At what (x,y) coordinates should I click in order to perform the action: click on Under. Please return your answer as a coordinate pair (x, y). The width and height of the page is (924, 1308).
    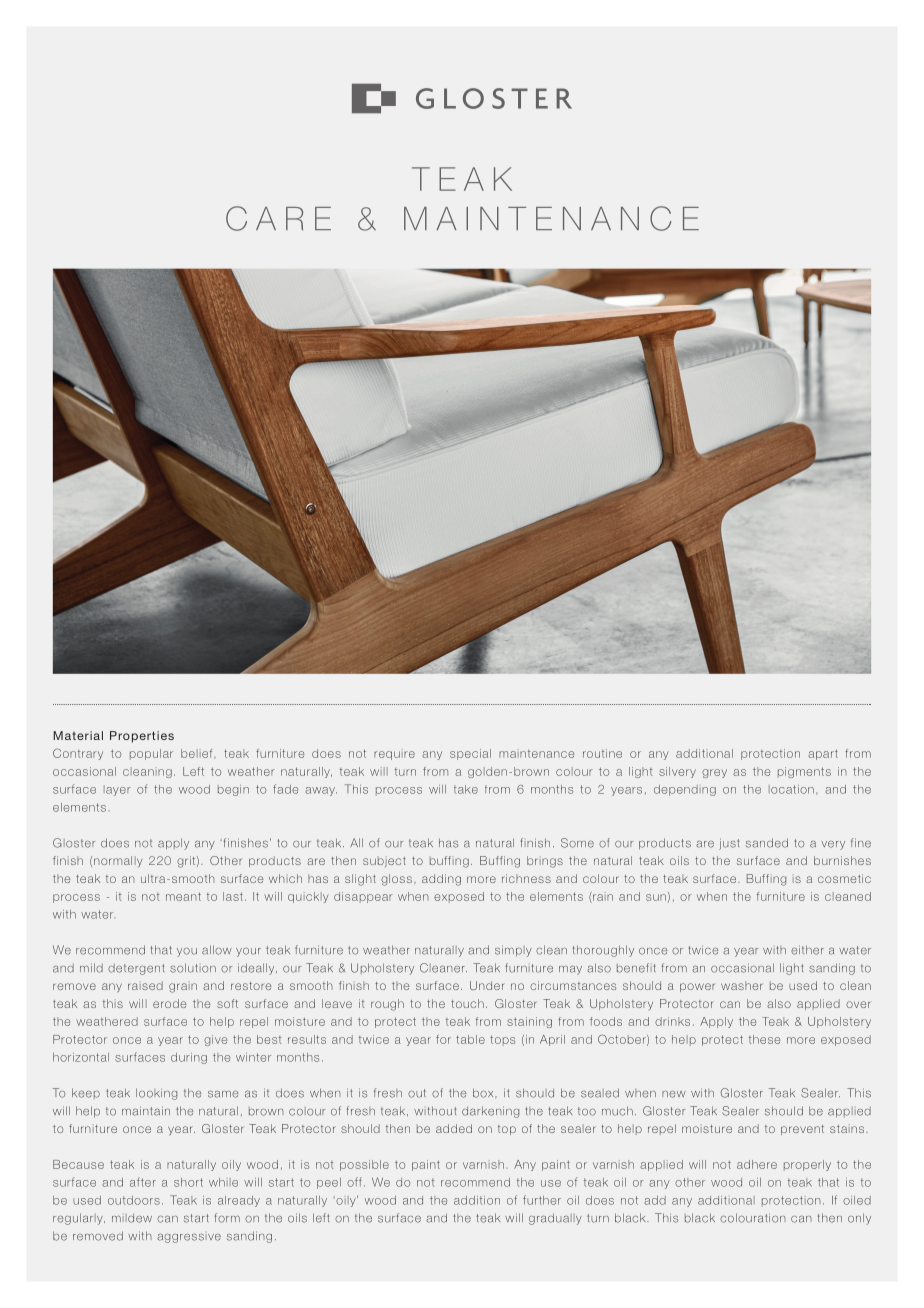
    Looking at the image, I should click on (487, 985).
